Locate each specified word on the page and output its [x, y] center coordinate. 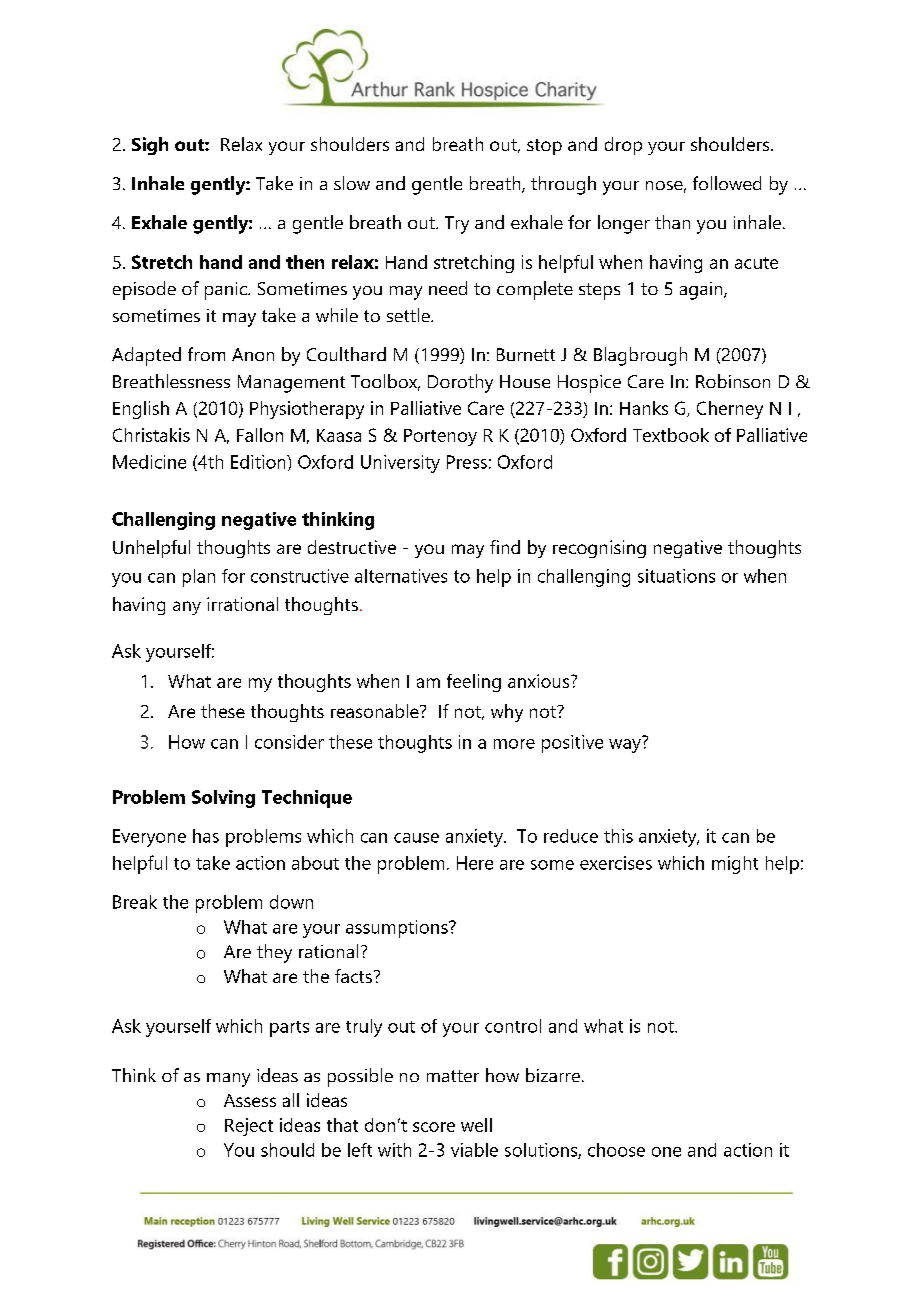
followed [727, 183]
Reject [249, 1127]
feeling [474, 683]
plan [199, 578]
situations [676, 576]
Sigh [150, 146]
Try [457, 225]
